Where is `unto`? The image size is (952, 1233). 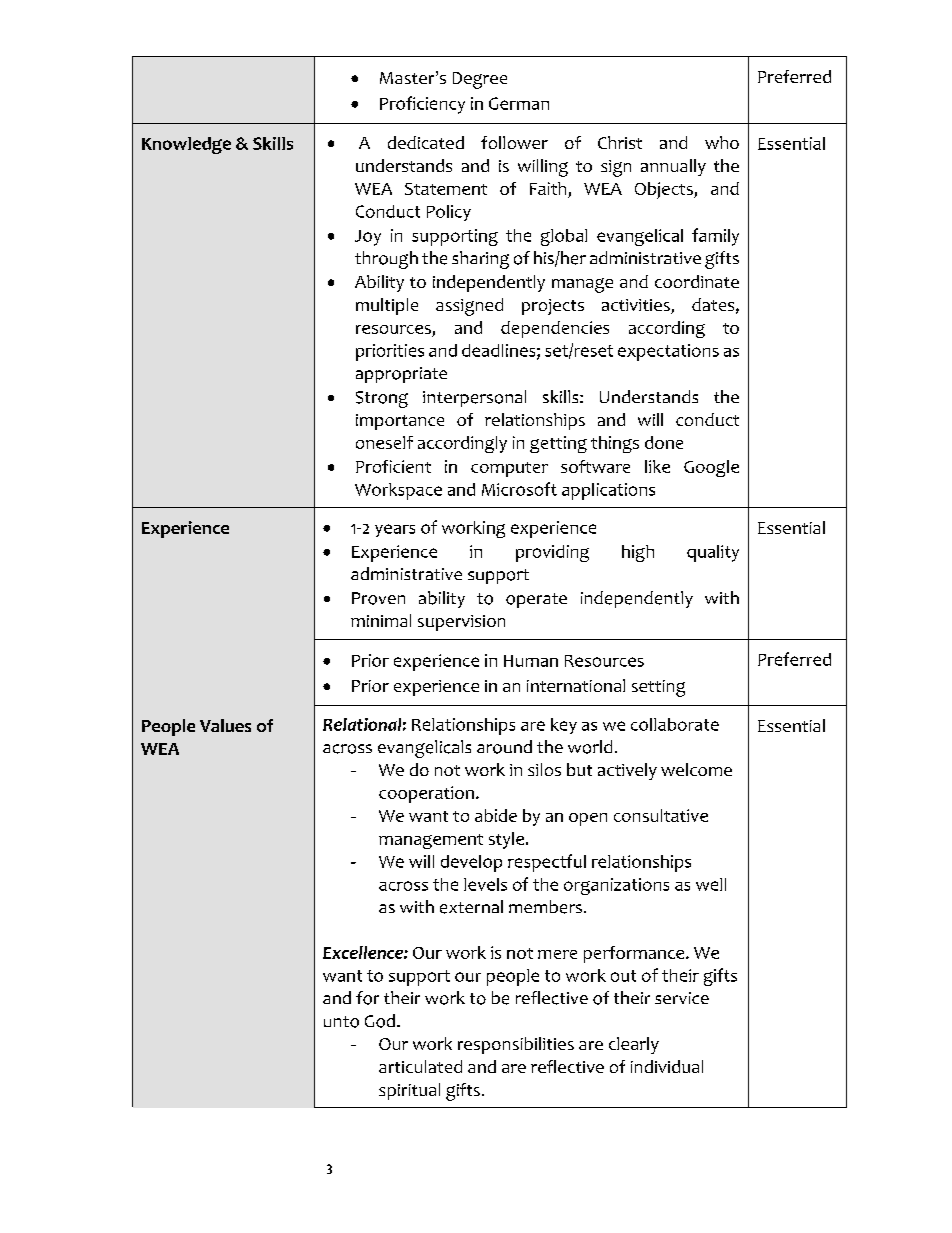 unto is located at coordinates (341, 1022).
